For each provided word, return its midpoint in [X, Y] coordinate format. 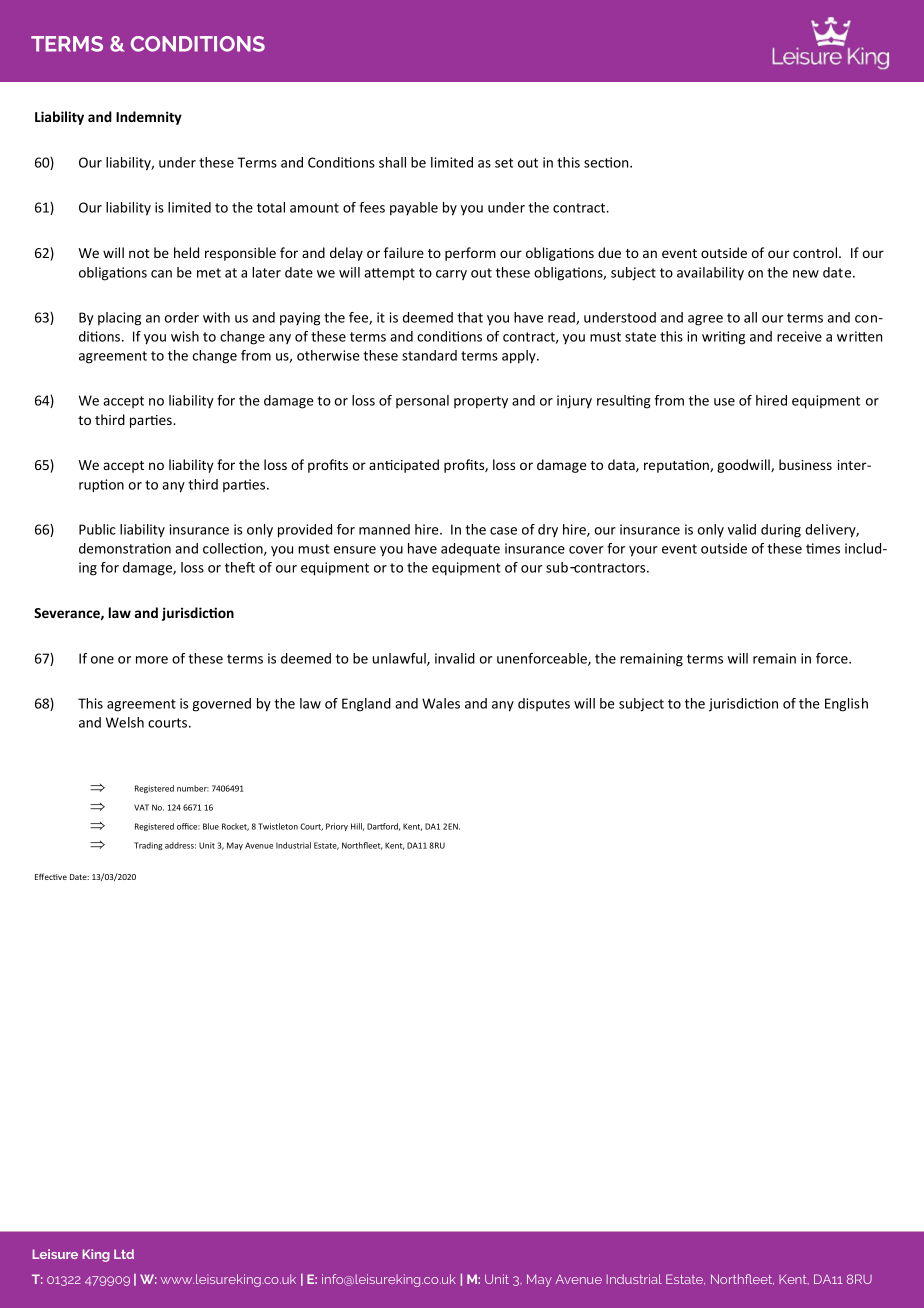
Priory [337, 827]
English [846, 705]
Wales [441, 703]
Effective [51, 876]
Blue [211, 826]
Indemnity [149, 118]
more [152, 660]
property [481, 402]
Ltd [124, 1254]
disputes [544, 704]
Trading [148, 846]
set [504, 163]
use [724, 402]
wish [185, 336]
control [816, 252]
